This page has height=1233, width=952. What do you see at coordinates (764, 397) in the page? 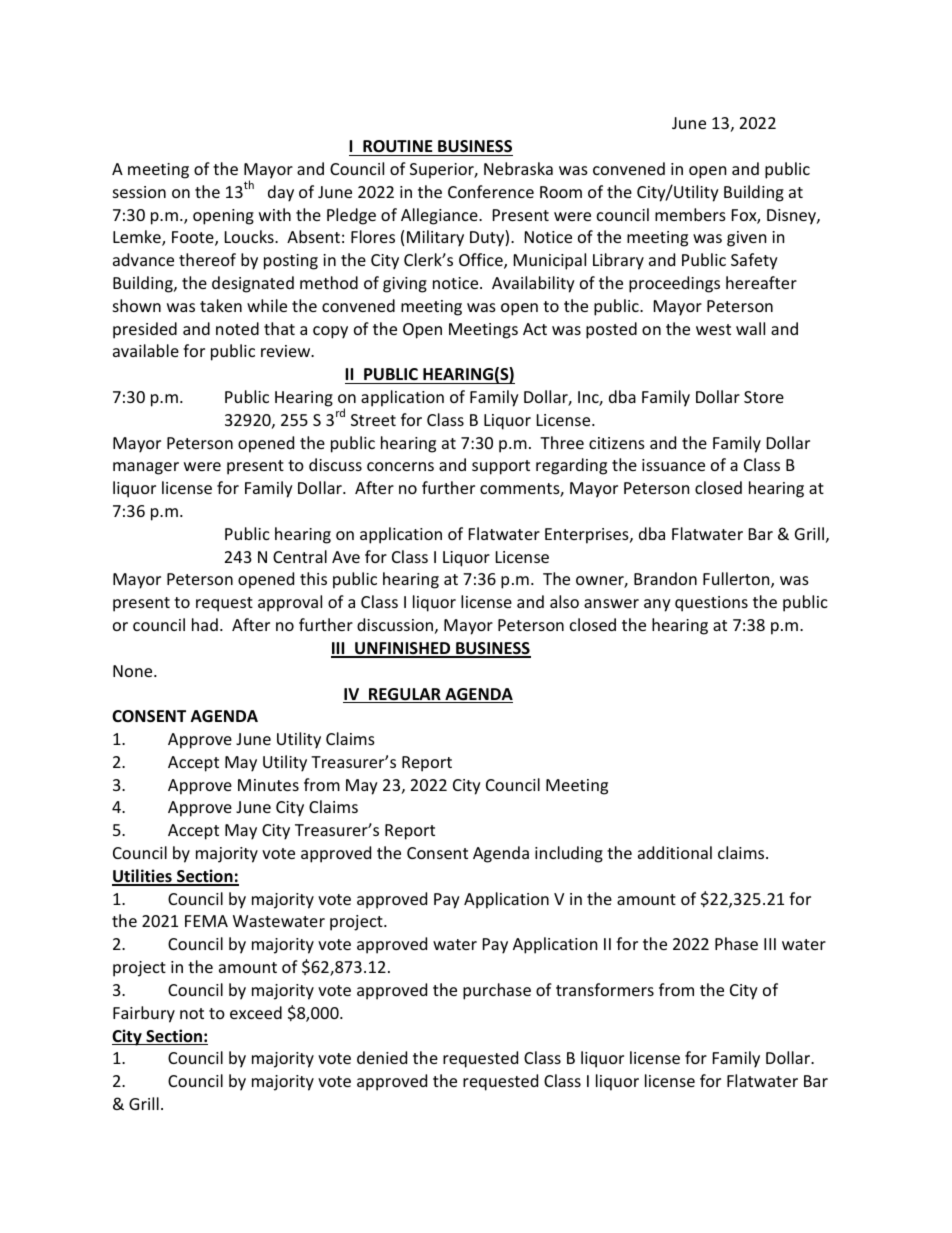
I see `Store` at bounding box center [764, 397].
